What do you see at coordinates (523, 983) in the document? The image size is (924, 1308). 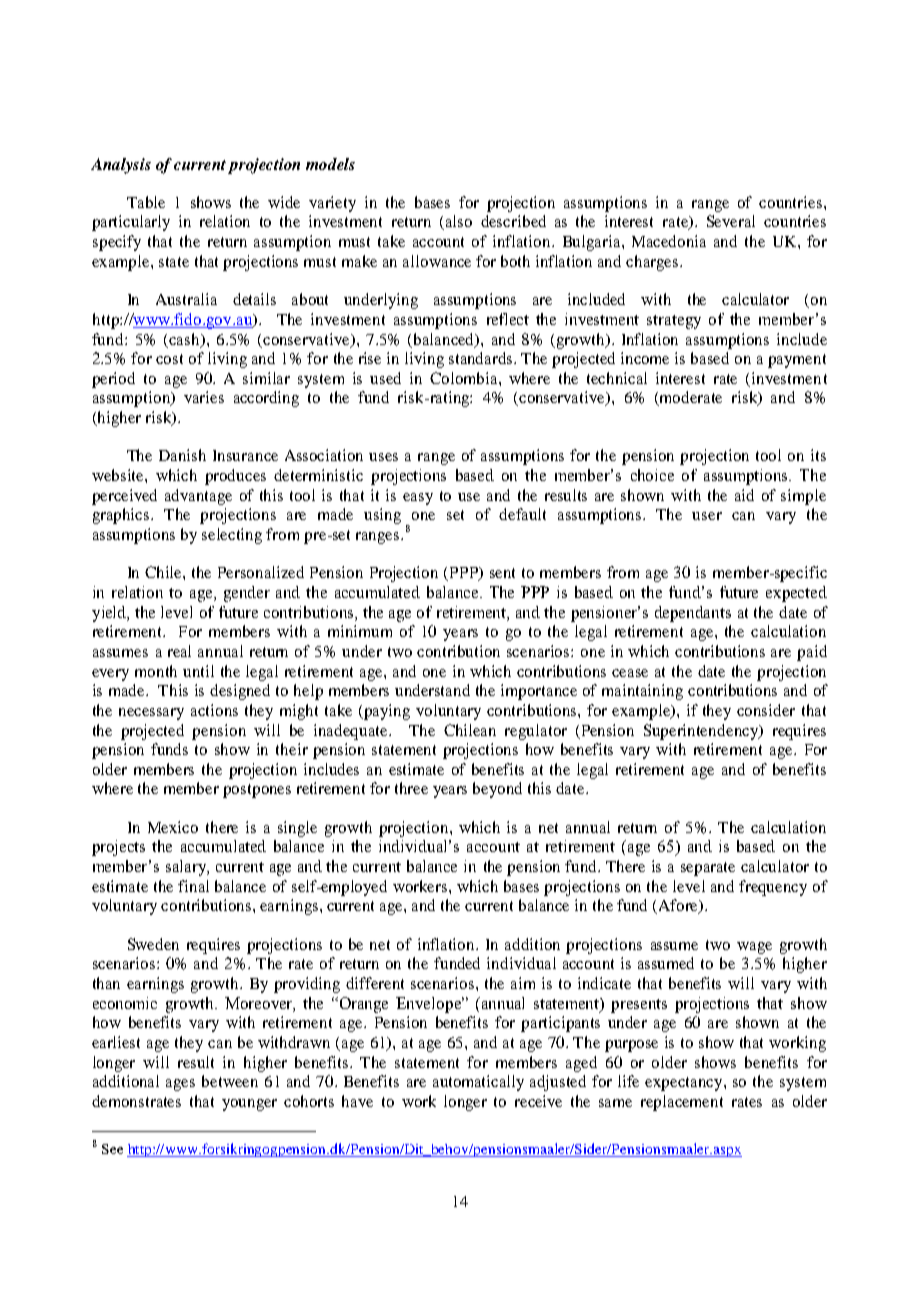 I see `aim` at bounding box center [523, 983].
